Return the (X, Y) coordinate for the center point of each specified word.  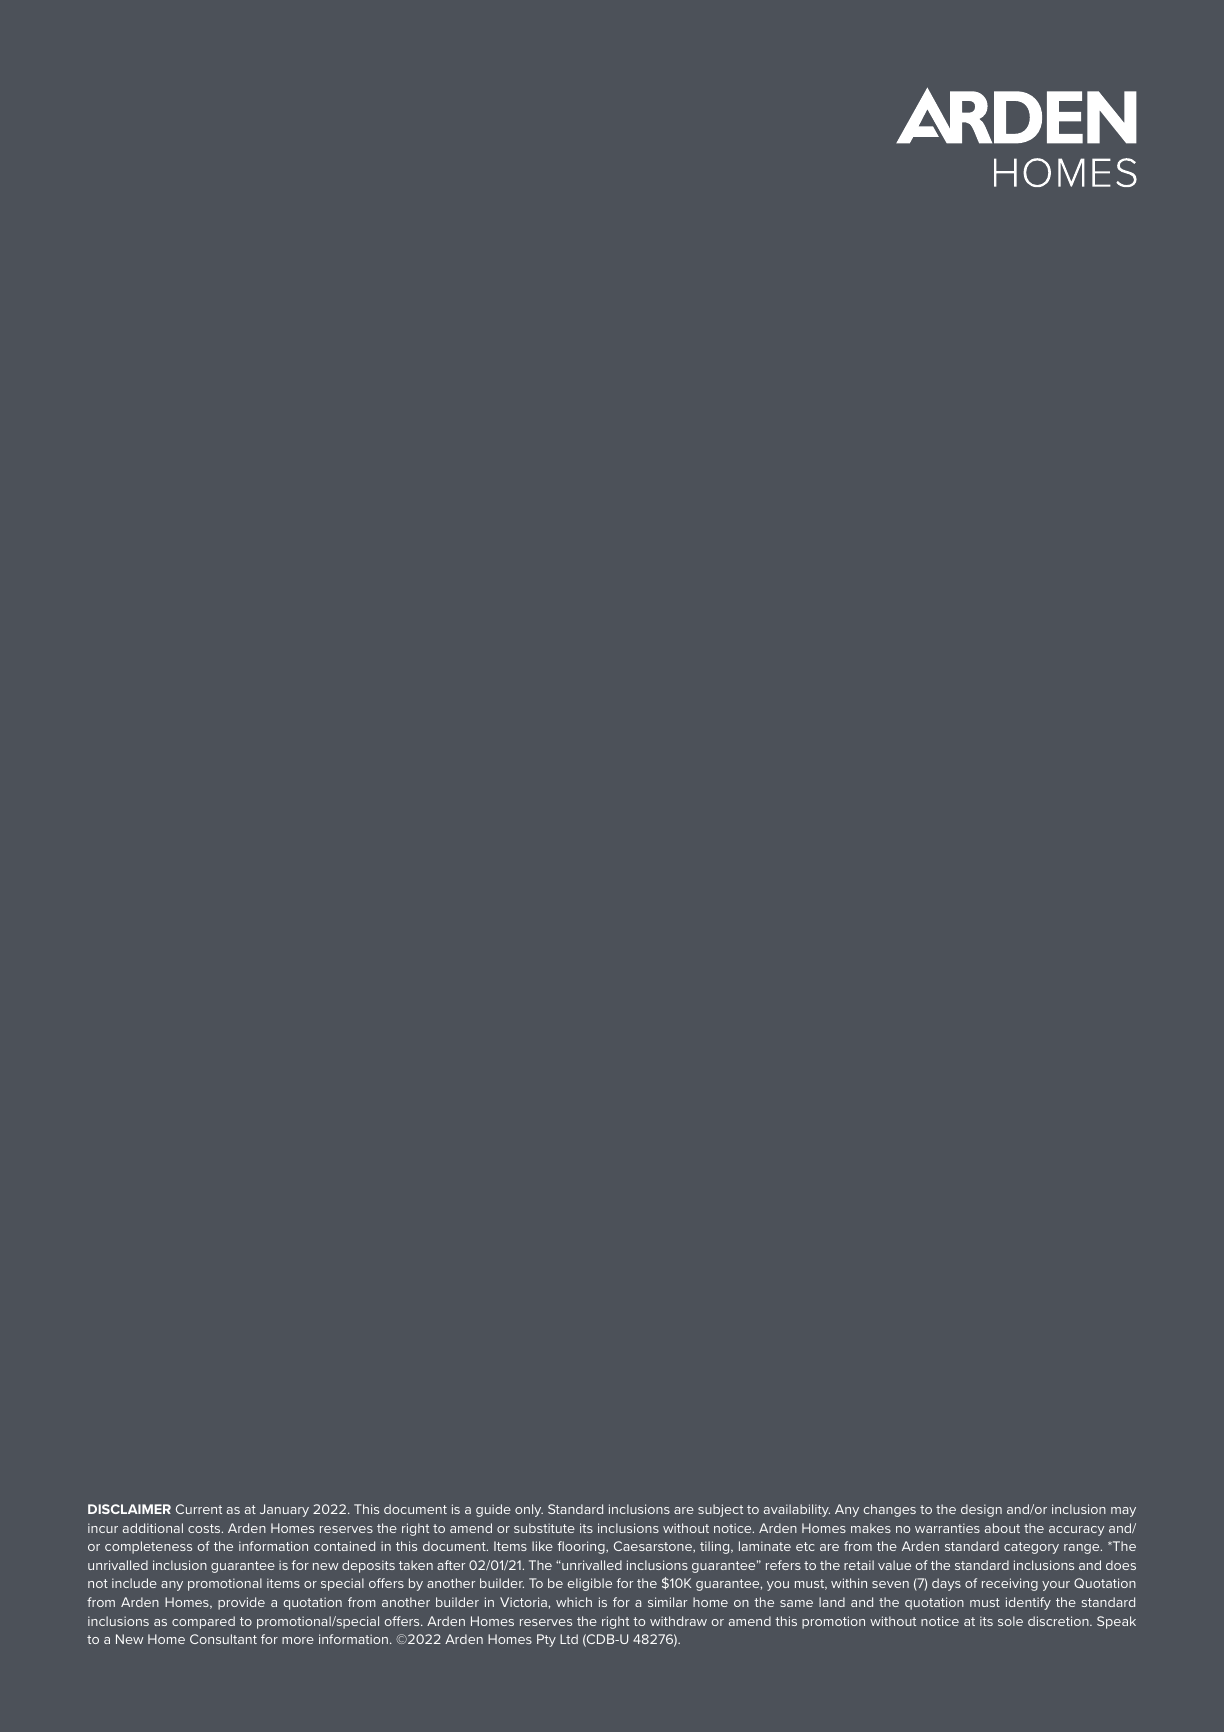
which (574, 1602)
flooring (582, 1547)
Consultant (223, 1639)
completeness (148, 1547)
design (981, 1510)
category (1031, 1548)
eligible (590, 1584)
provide (241, 1603)
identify (1028, 1603)
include (134, 1583)
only (529, 1510)
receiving (1010, 1584)
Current (199, 1509)
